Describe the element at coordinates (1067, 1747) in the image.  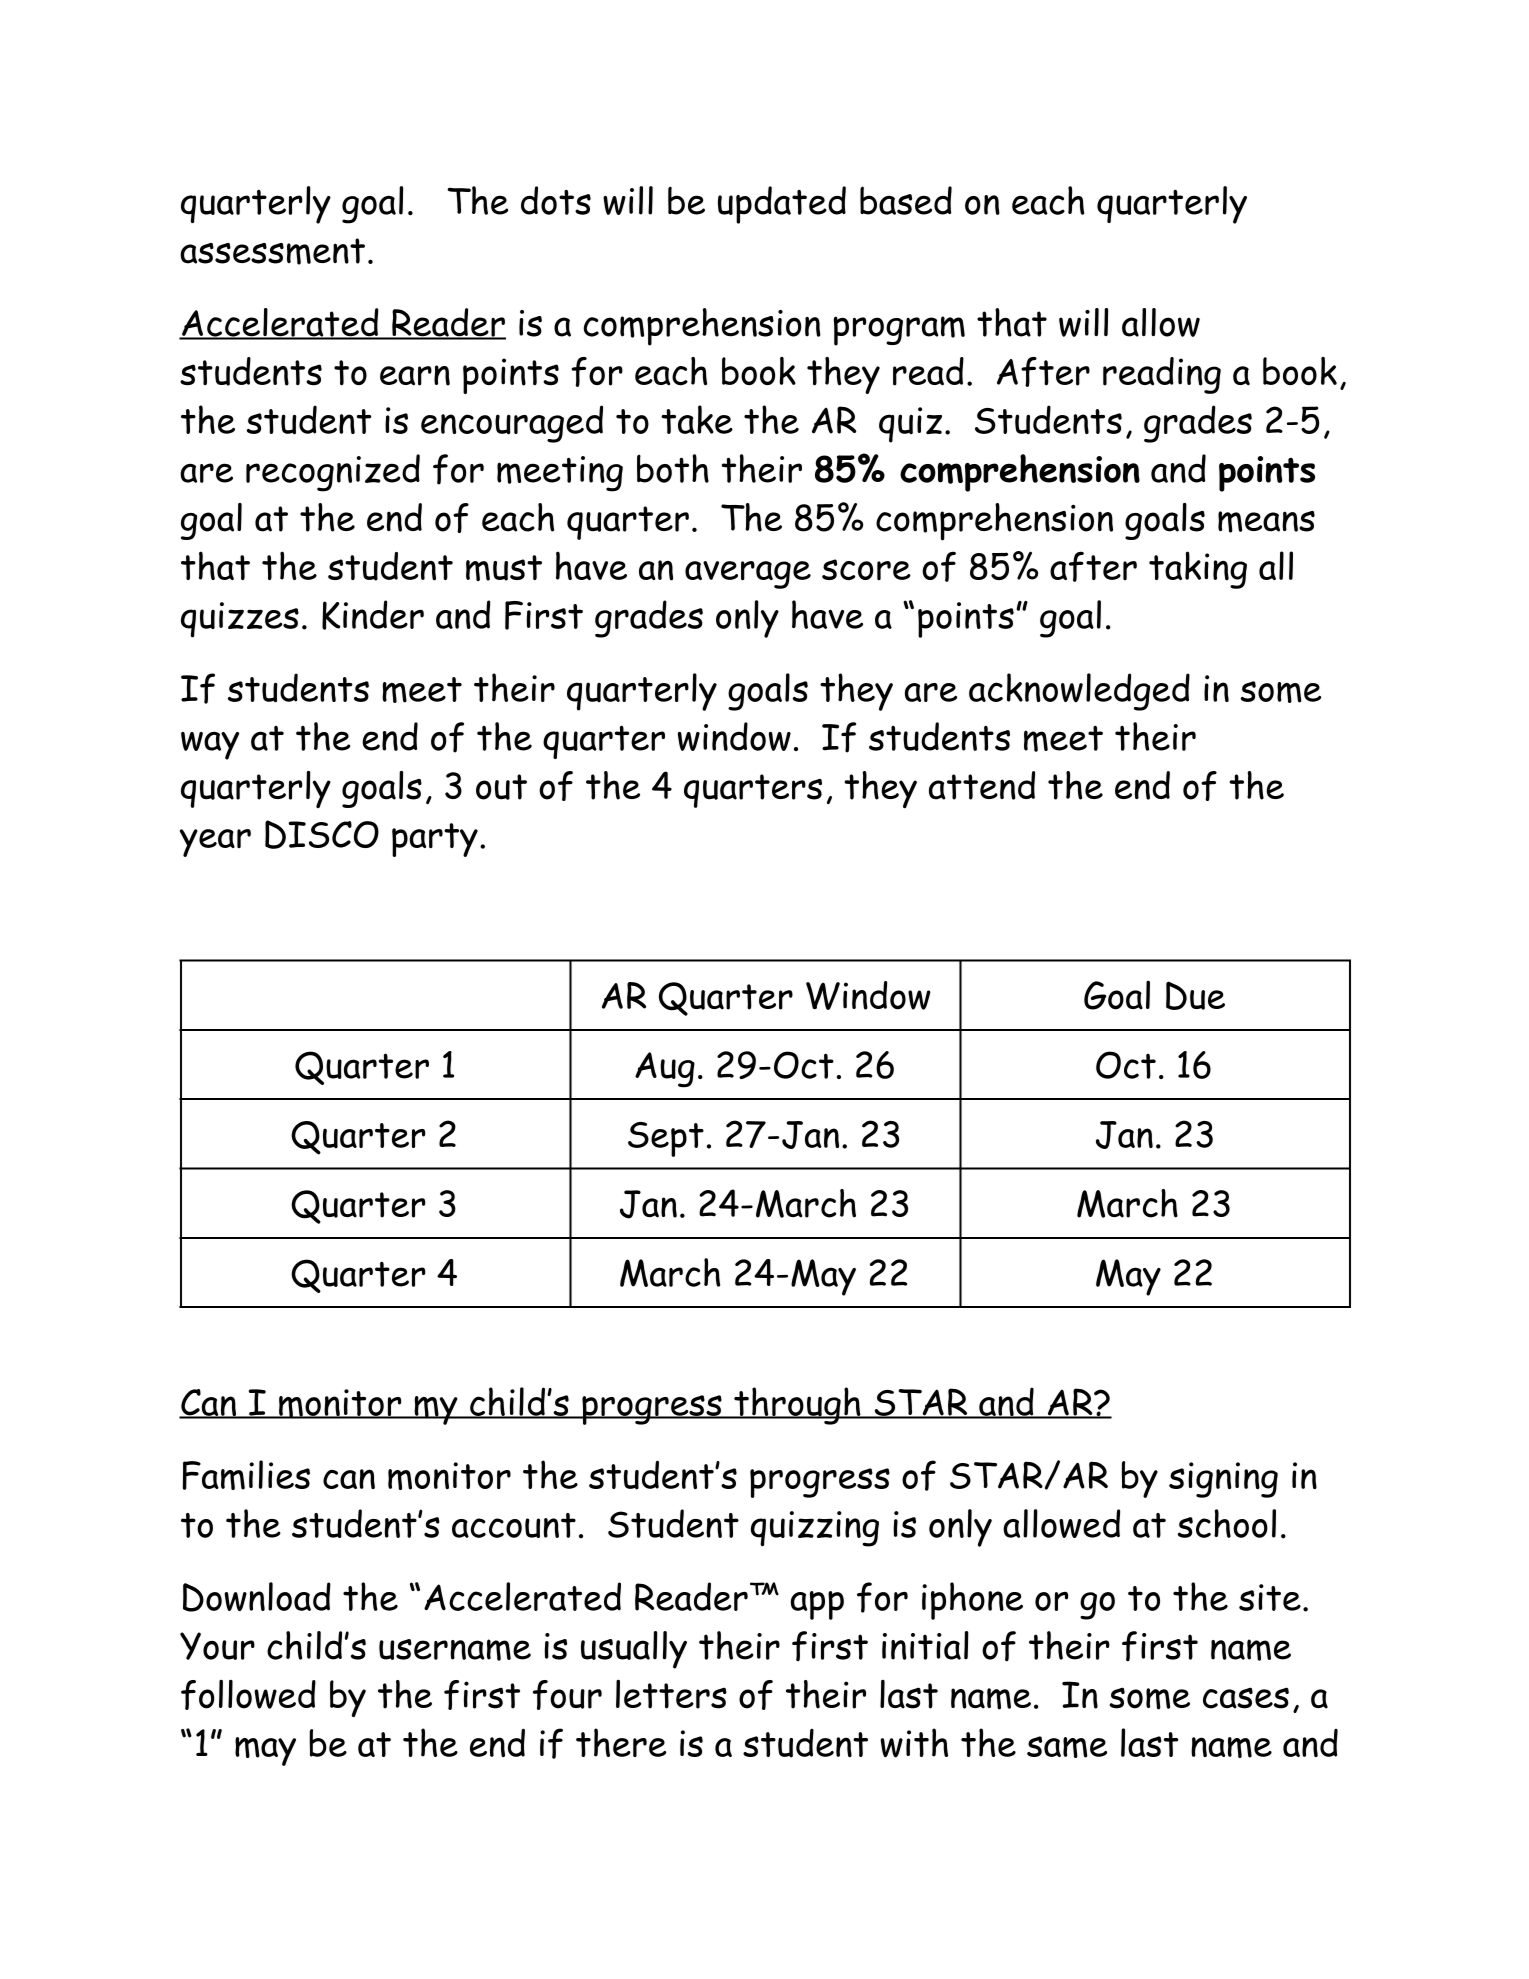
I see `same` at that location.
